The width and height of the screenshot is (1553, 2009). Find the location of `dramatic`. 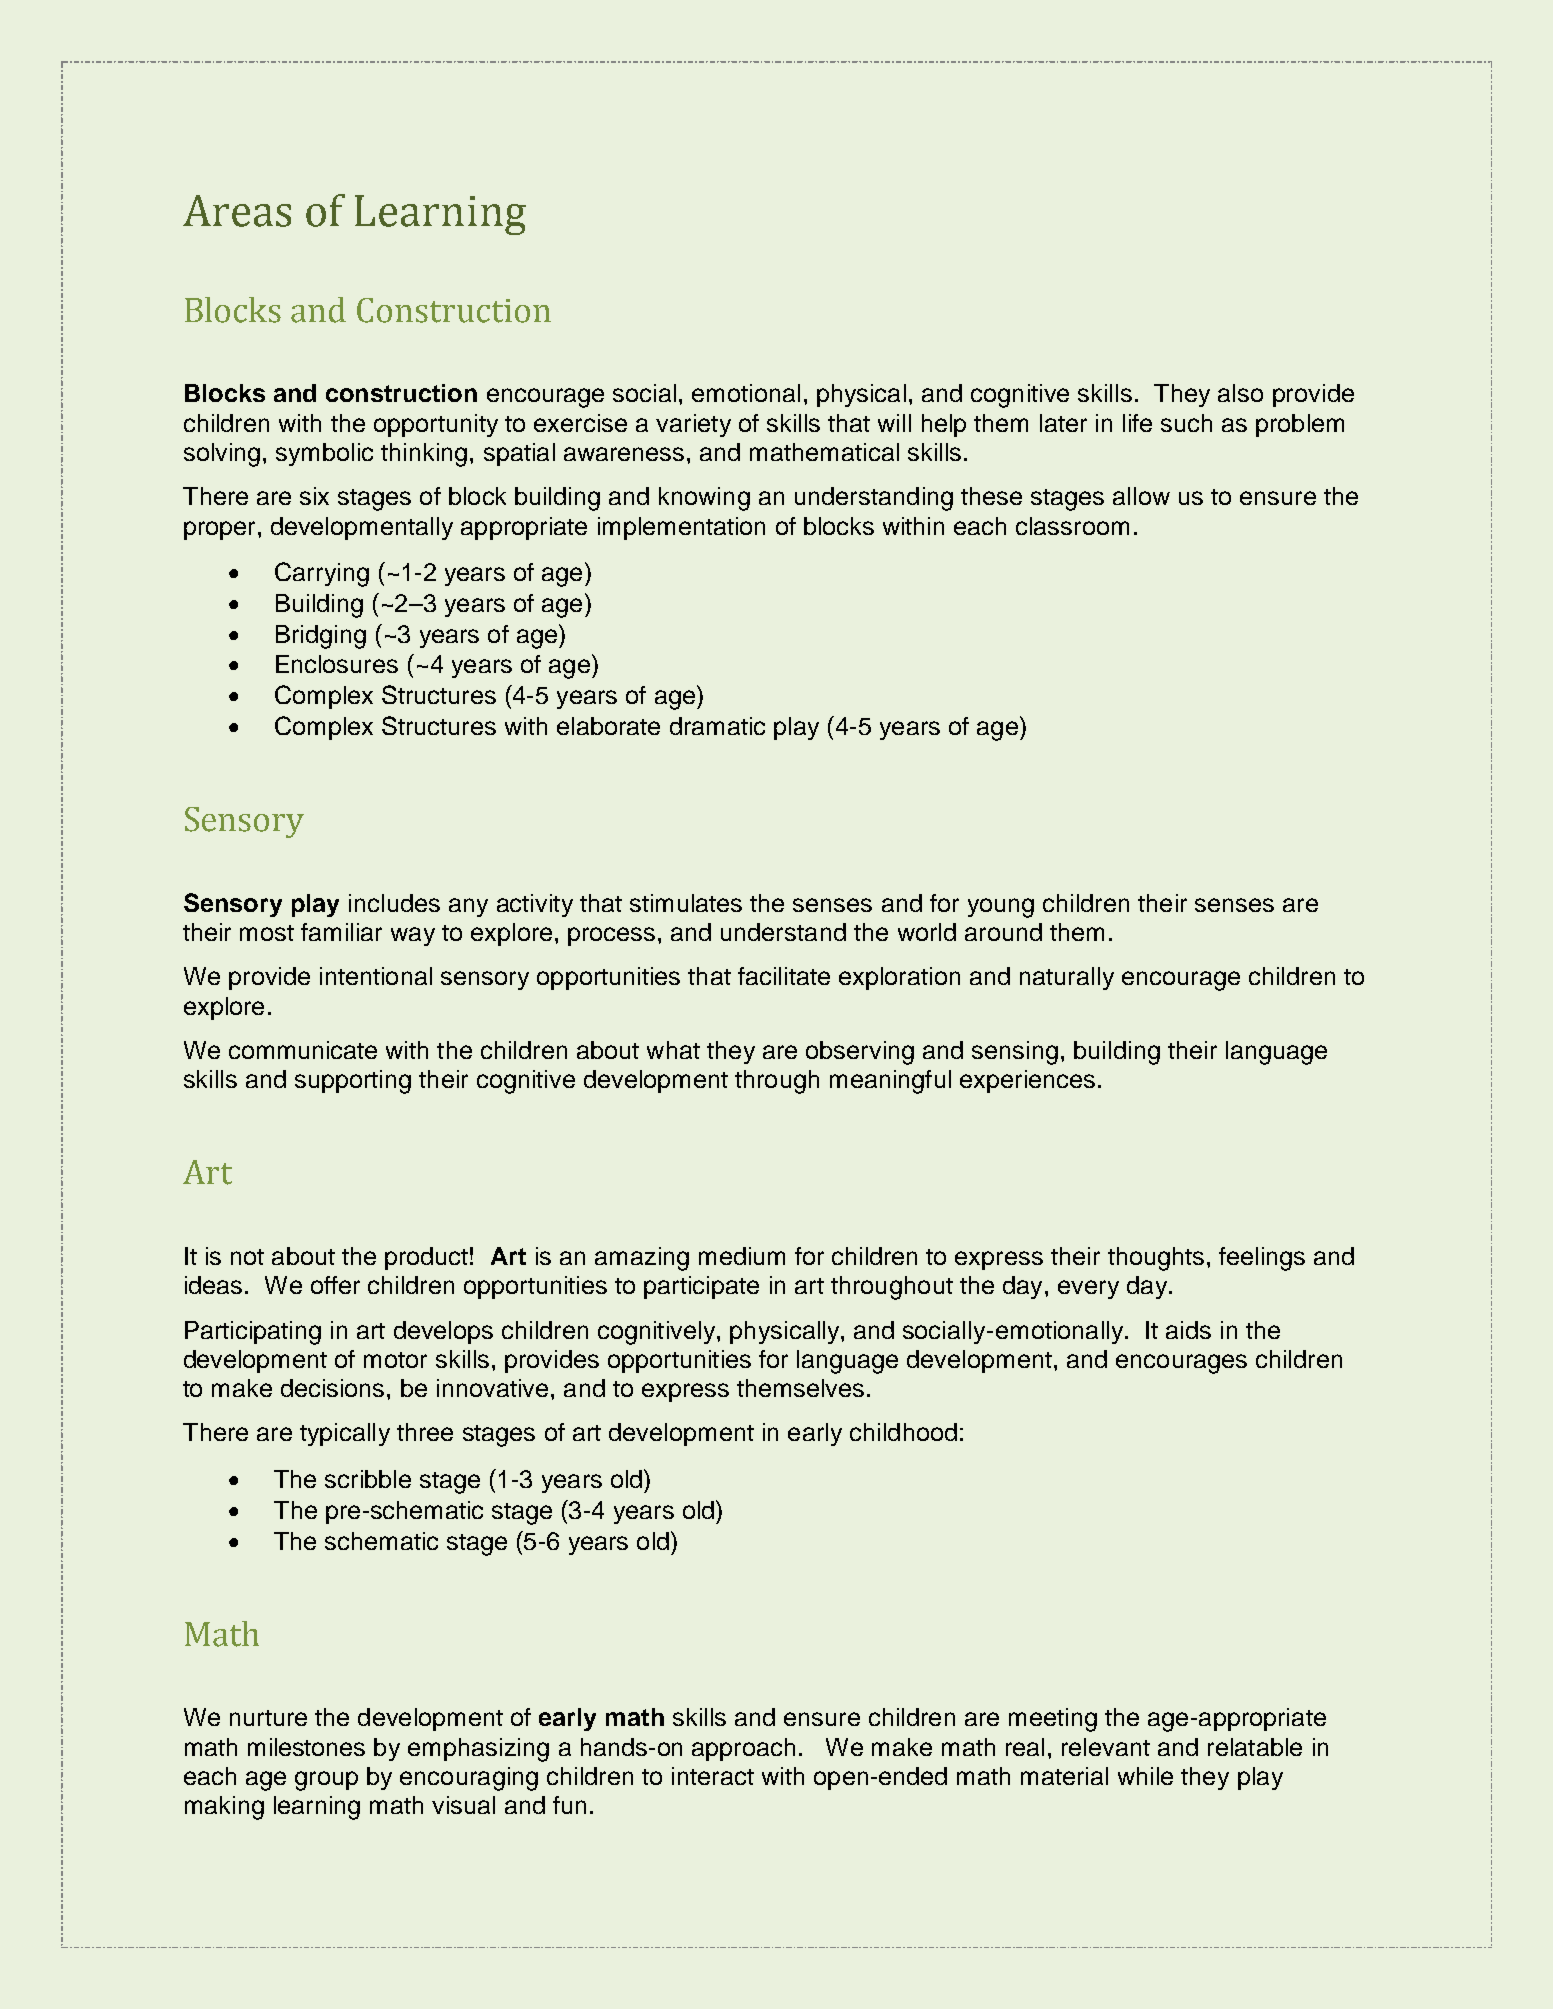

dramatic is located at coordinates (717, 726).
